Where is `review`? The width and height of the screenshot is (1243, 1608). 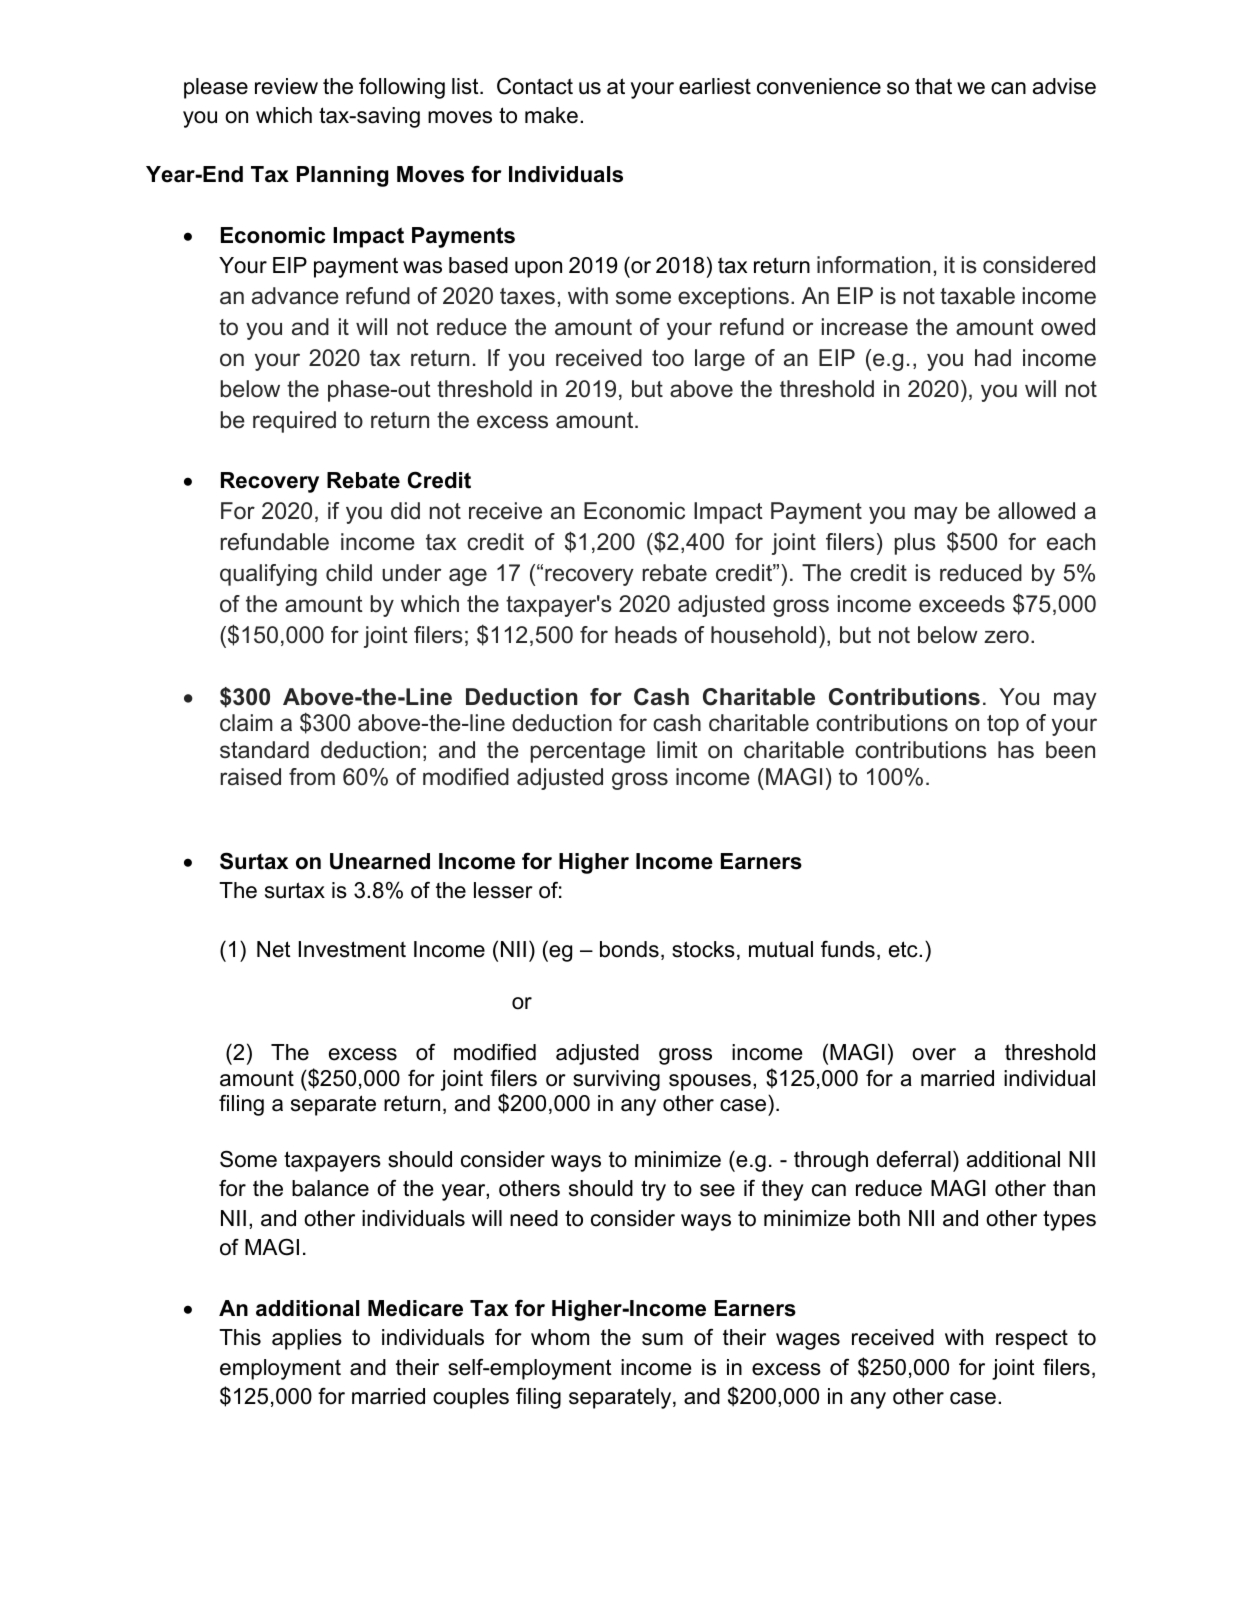
review is located at coordinates (286, 86).
